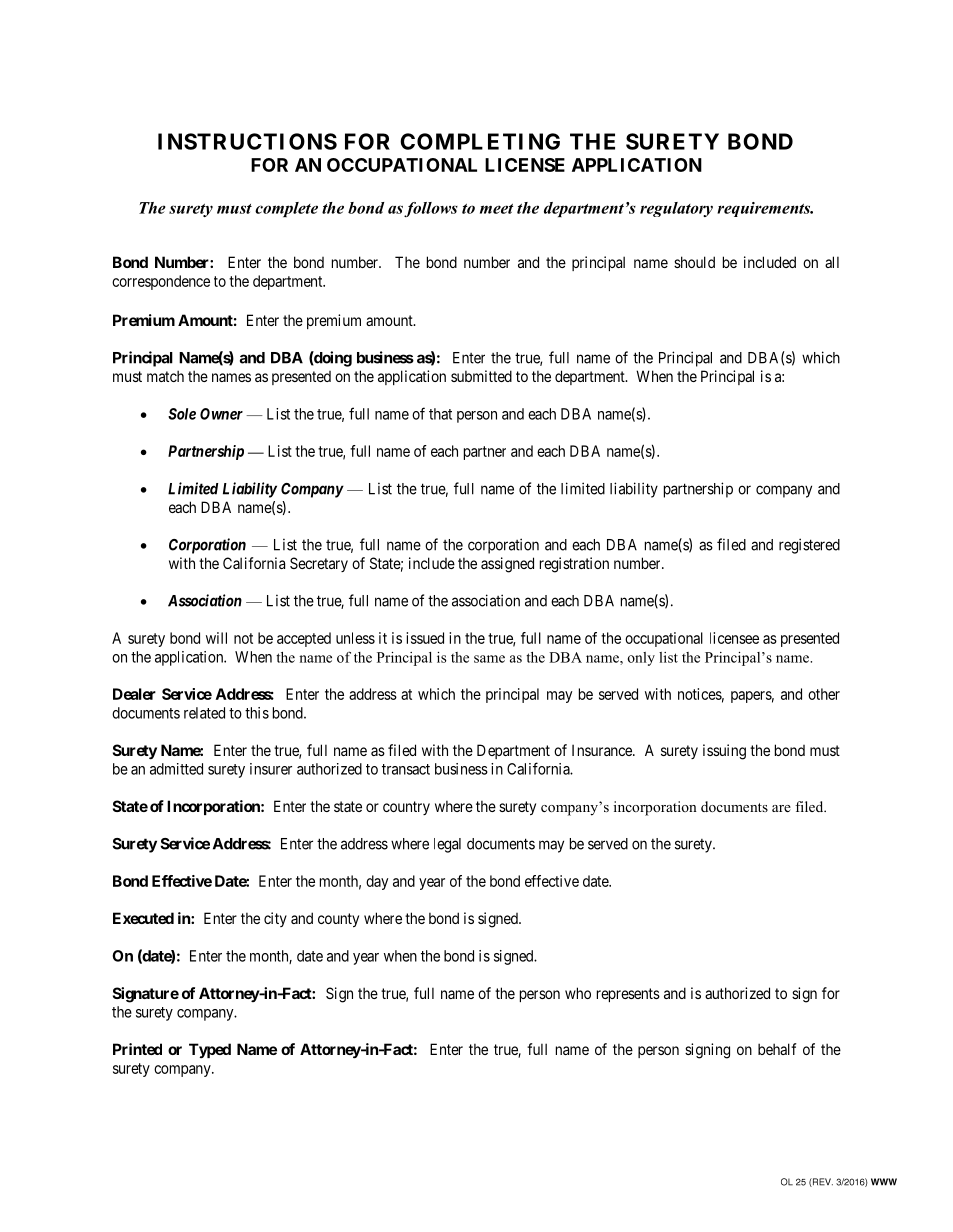  Describe the element at coordinates (765, 209) in the image. I see `requirements` at that location.
